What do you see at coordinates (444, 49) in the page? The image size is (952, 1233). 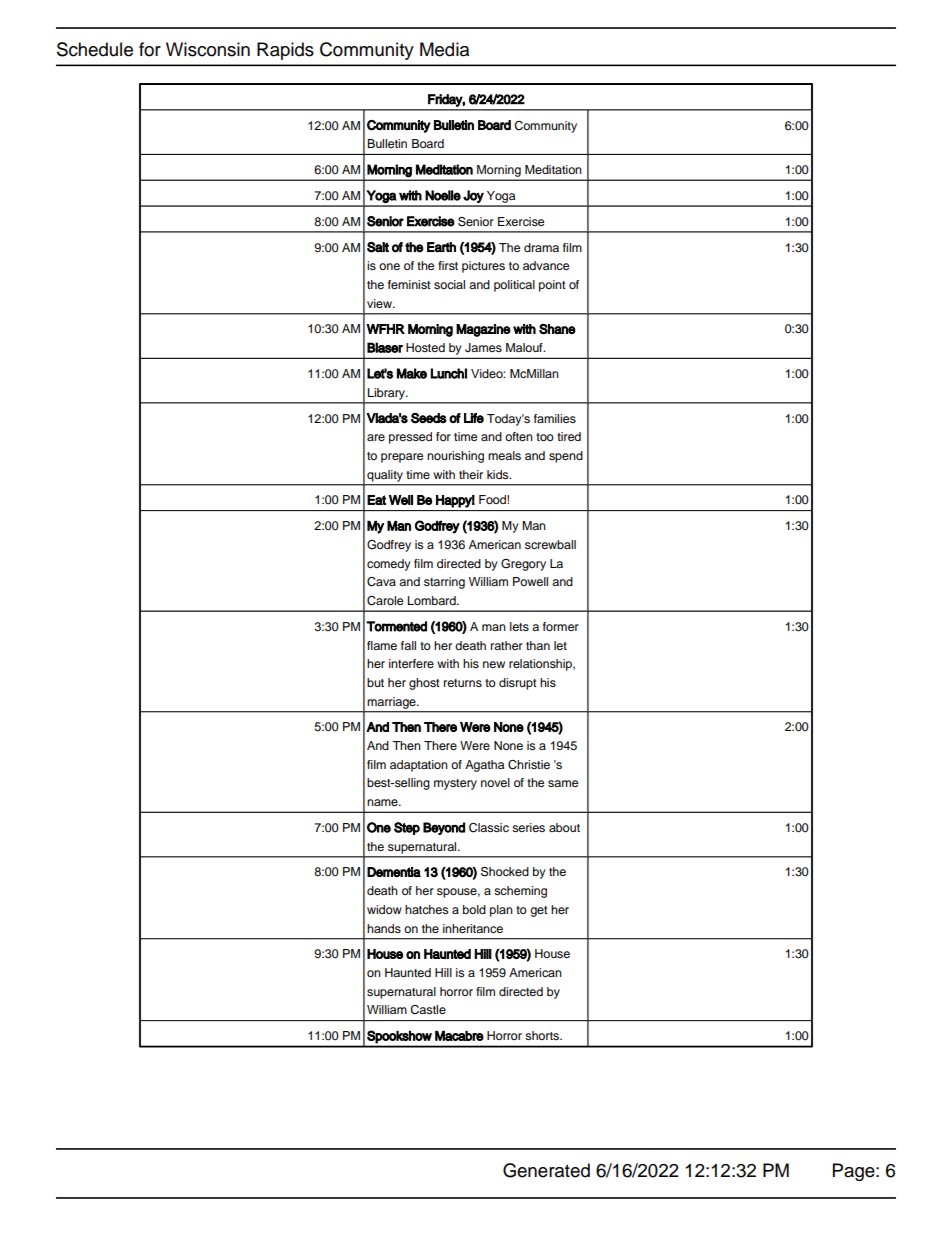 I see `Media` at bounding box center [444, 49].
